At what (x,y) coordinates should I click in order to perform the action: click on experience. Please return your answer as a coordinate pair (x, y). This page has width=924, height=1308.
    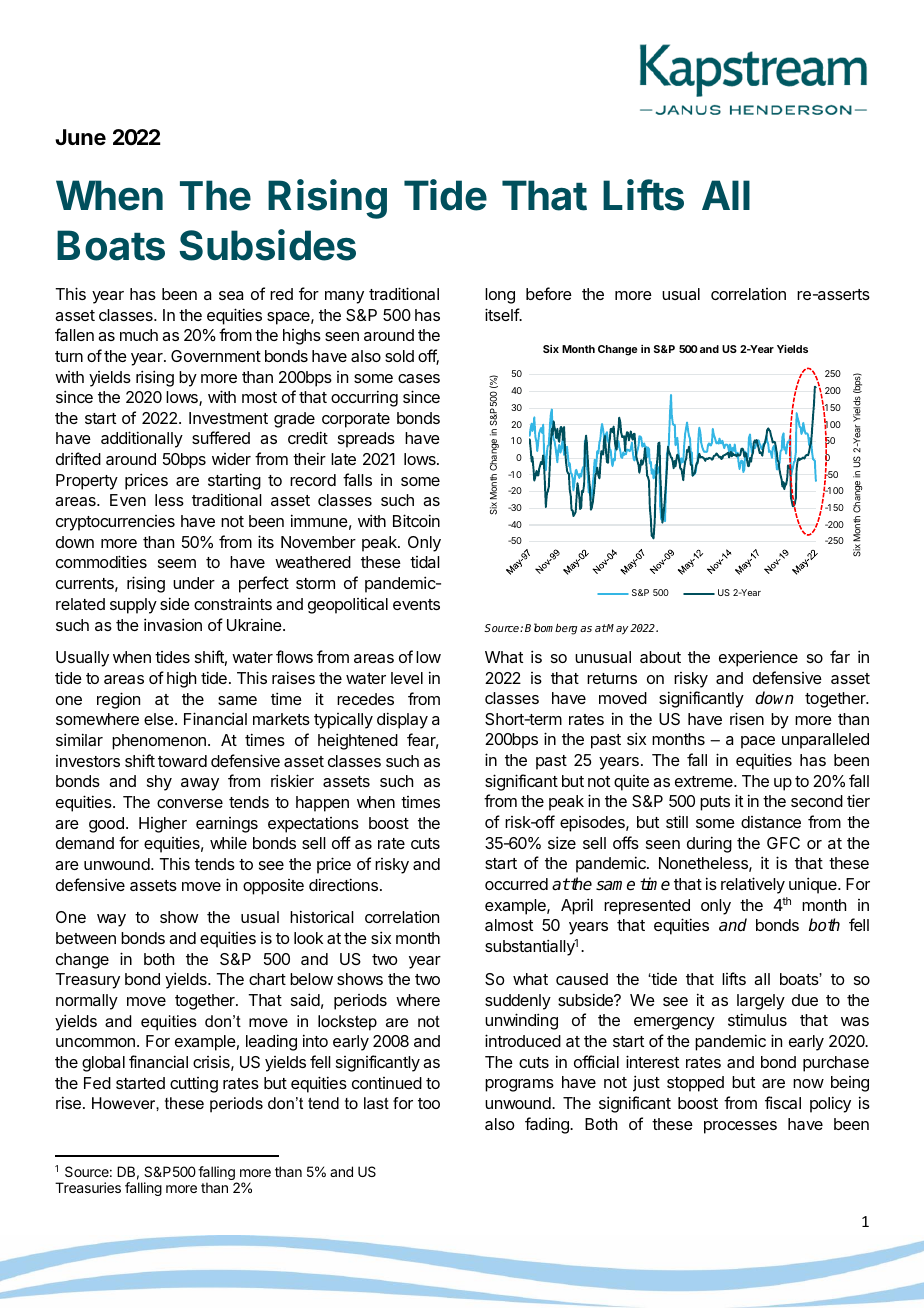
    Looking at the image, I should click on (758, 659).
